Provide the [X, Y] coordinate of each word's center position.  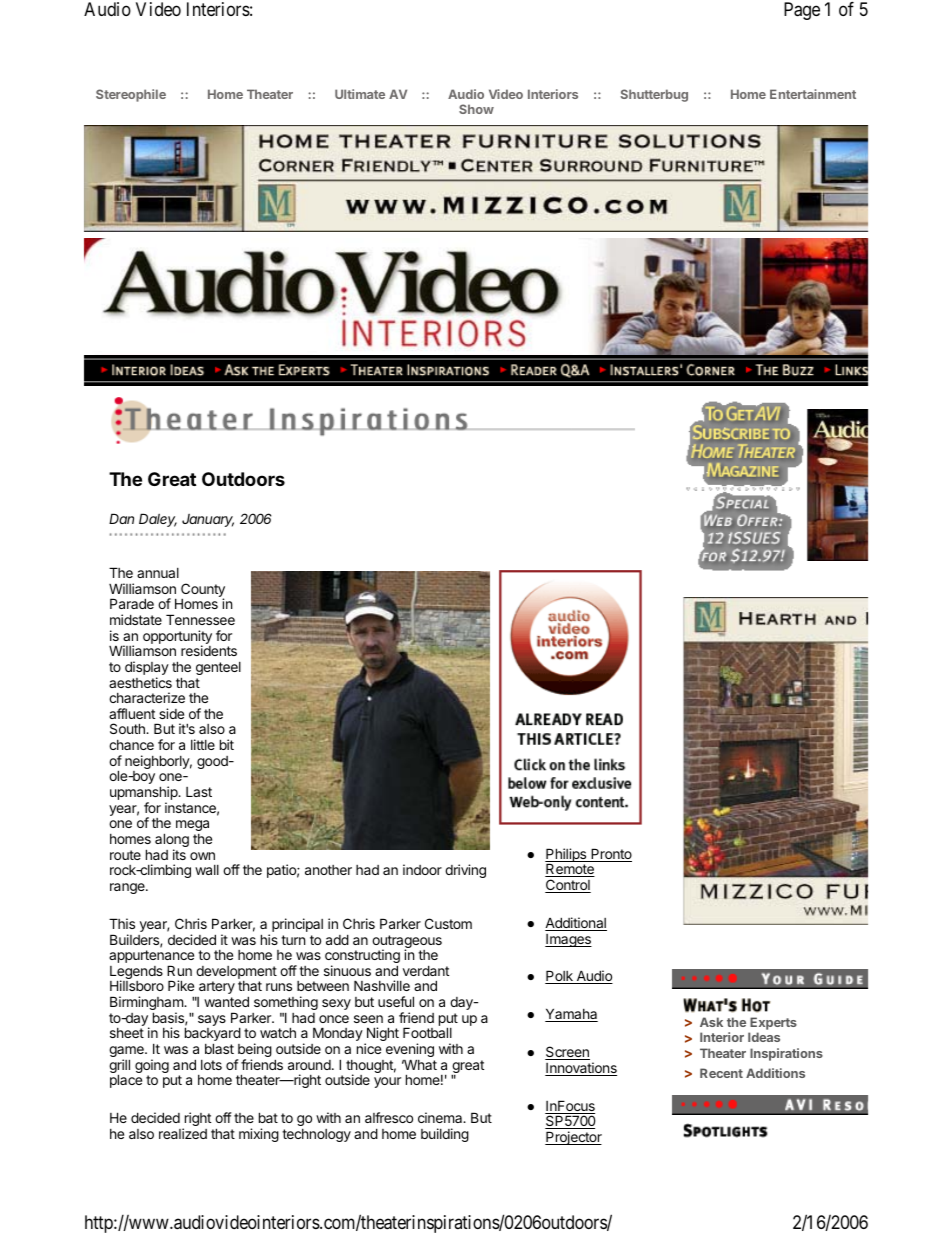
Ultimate [360, 94]
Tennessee [200, 619]
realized [183, 1133]
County [203, 591]
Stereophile [131, 95]
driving [465, 871]
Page [802, 11]
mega [192, 825]
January [208, 520]
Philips [567, 856]
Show [476, 109]
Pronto [610, 855]
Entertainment [813, 94]
